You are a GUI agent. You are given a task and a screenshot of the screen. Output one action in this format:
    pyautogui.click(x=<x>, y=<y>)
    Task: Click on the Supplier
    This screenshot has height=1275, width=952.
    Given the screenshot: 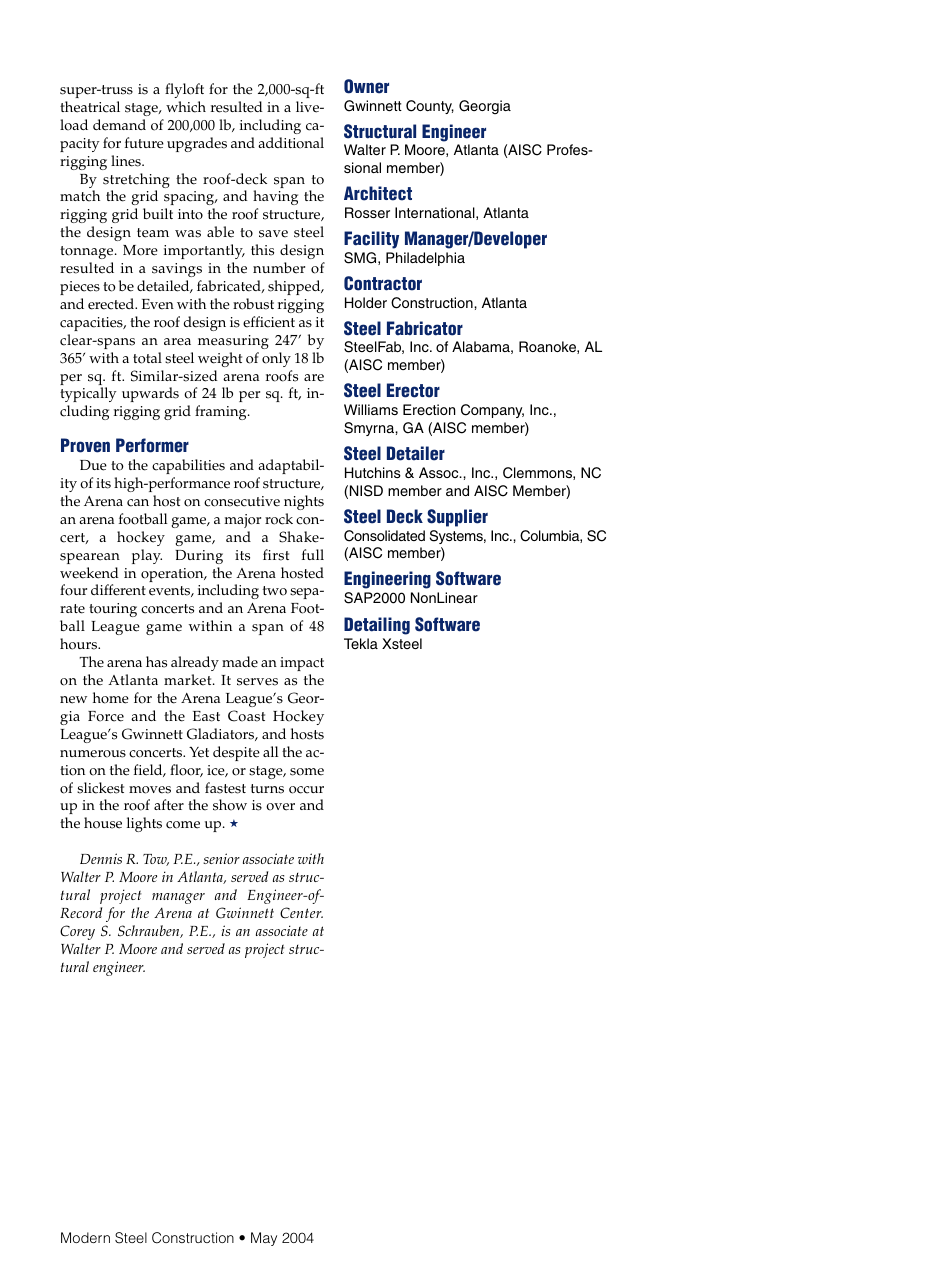 What is the action you would take?
    pyautogui.click(x=457, y=518)
